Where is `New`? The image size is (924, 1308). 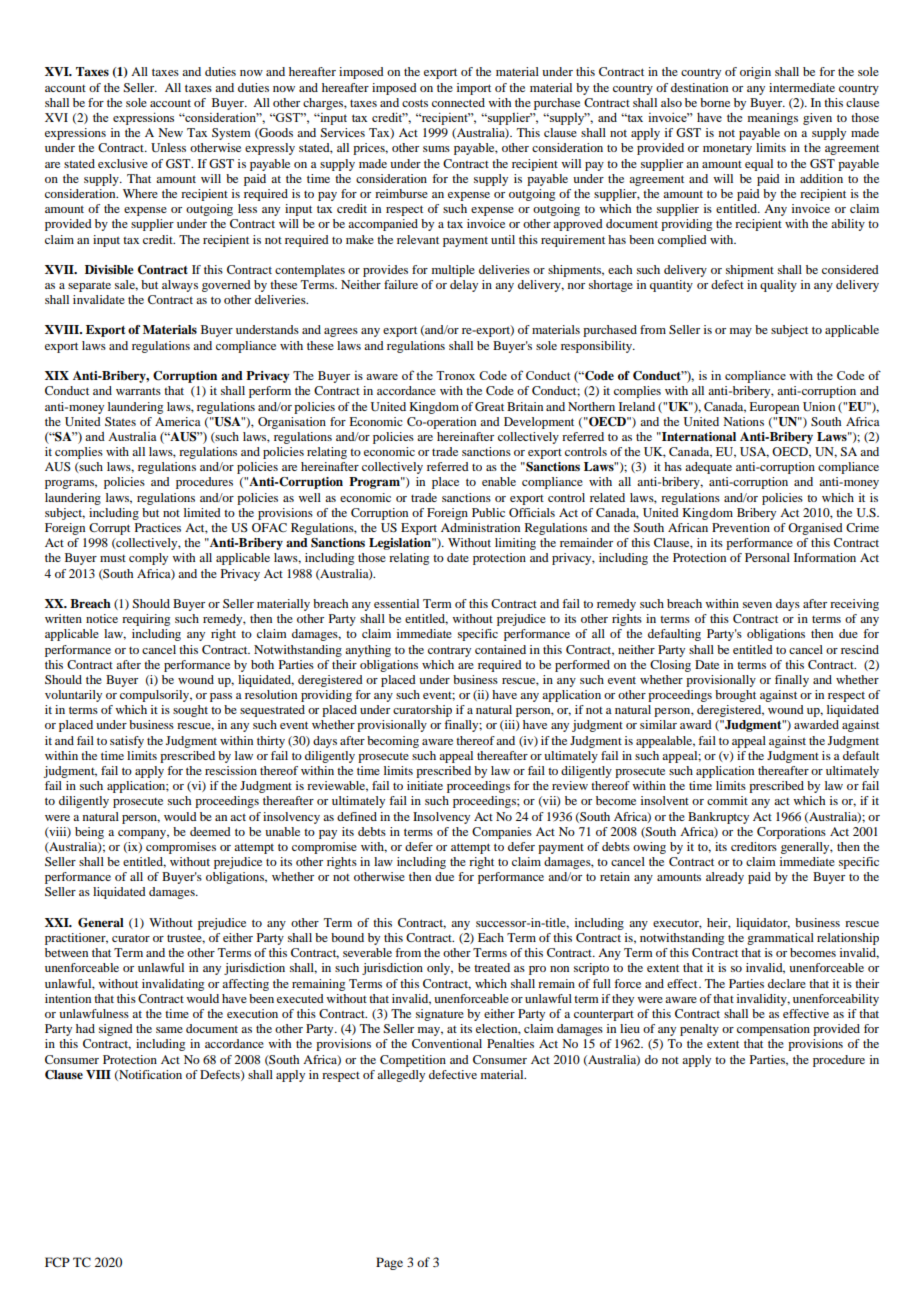
New is located at coordinates (170, 132).
